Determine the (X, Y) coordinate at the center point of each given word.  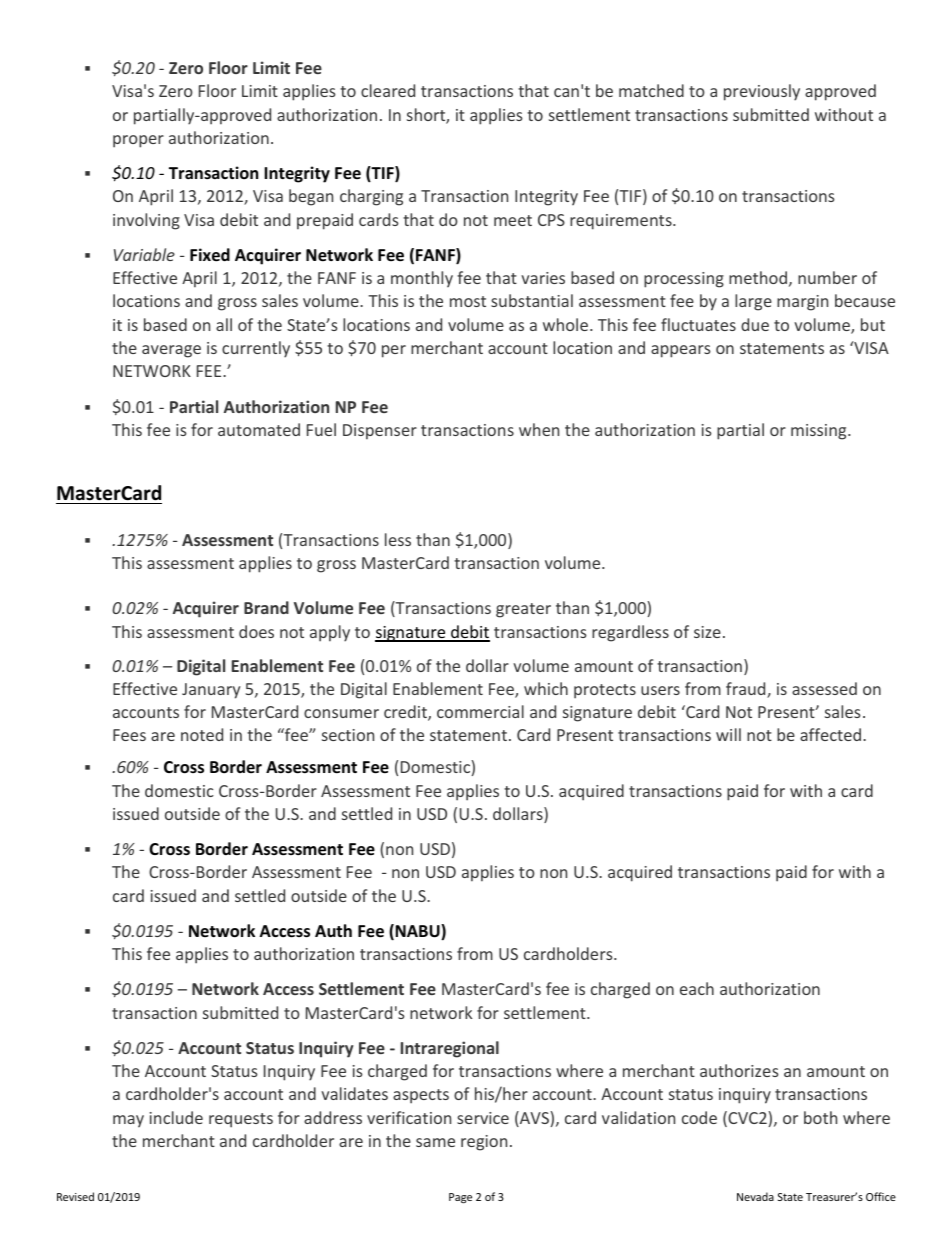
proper (138, 141)
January (211, 691)
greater (523, 610)
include (176, 1117)
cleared (388, 90)
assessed (824, 688)
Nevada (755, 1196)
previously (762, 92)
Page (460, 1198)
